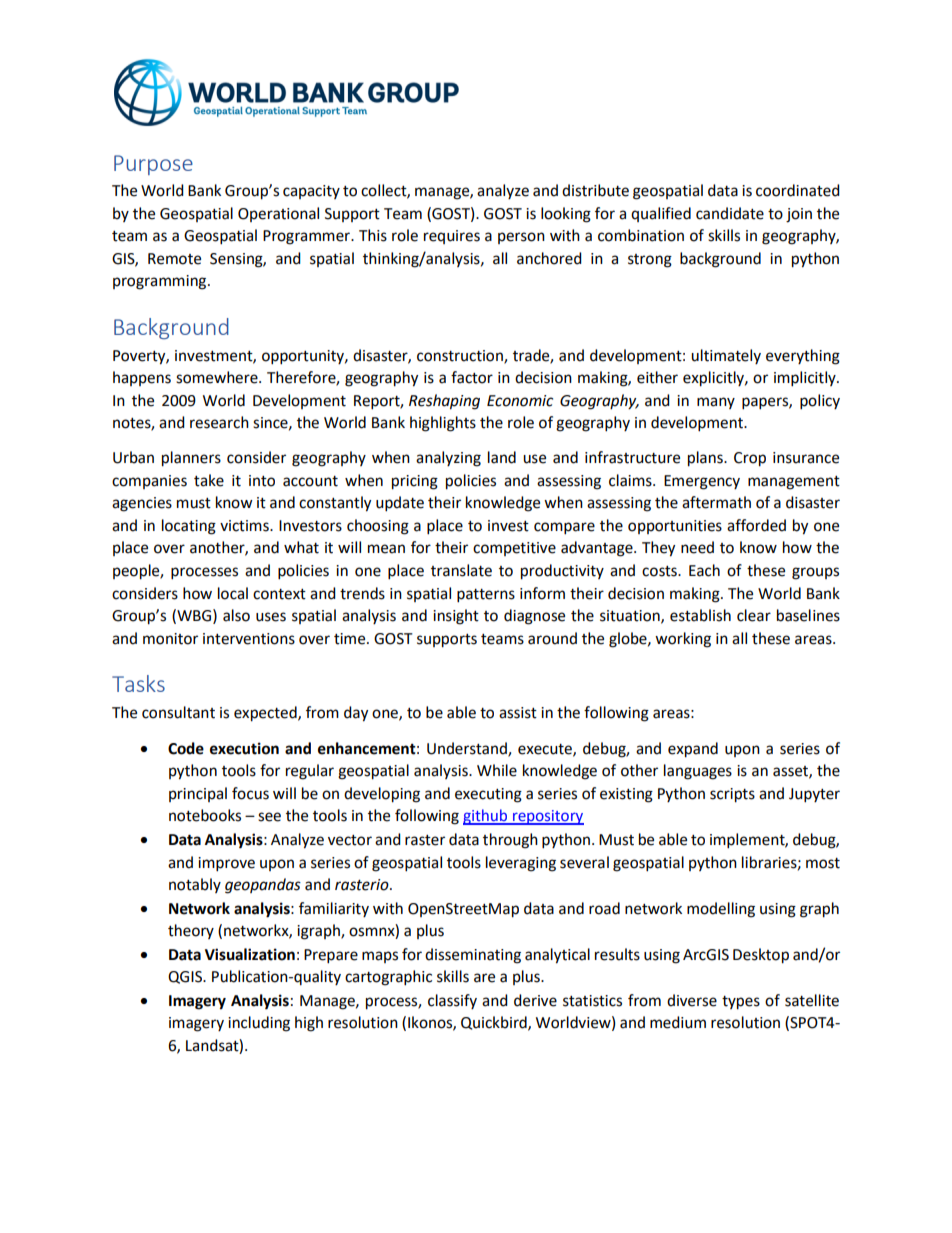 The image size is (952, 1233). I want to click on planners, so click(191, 459).
